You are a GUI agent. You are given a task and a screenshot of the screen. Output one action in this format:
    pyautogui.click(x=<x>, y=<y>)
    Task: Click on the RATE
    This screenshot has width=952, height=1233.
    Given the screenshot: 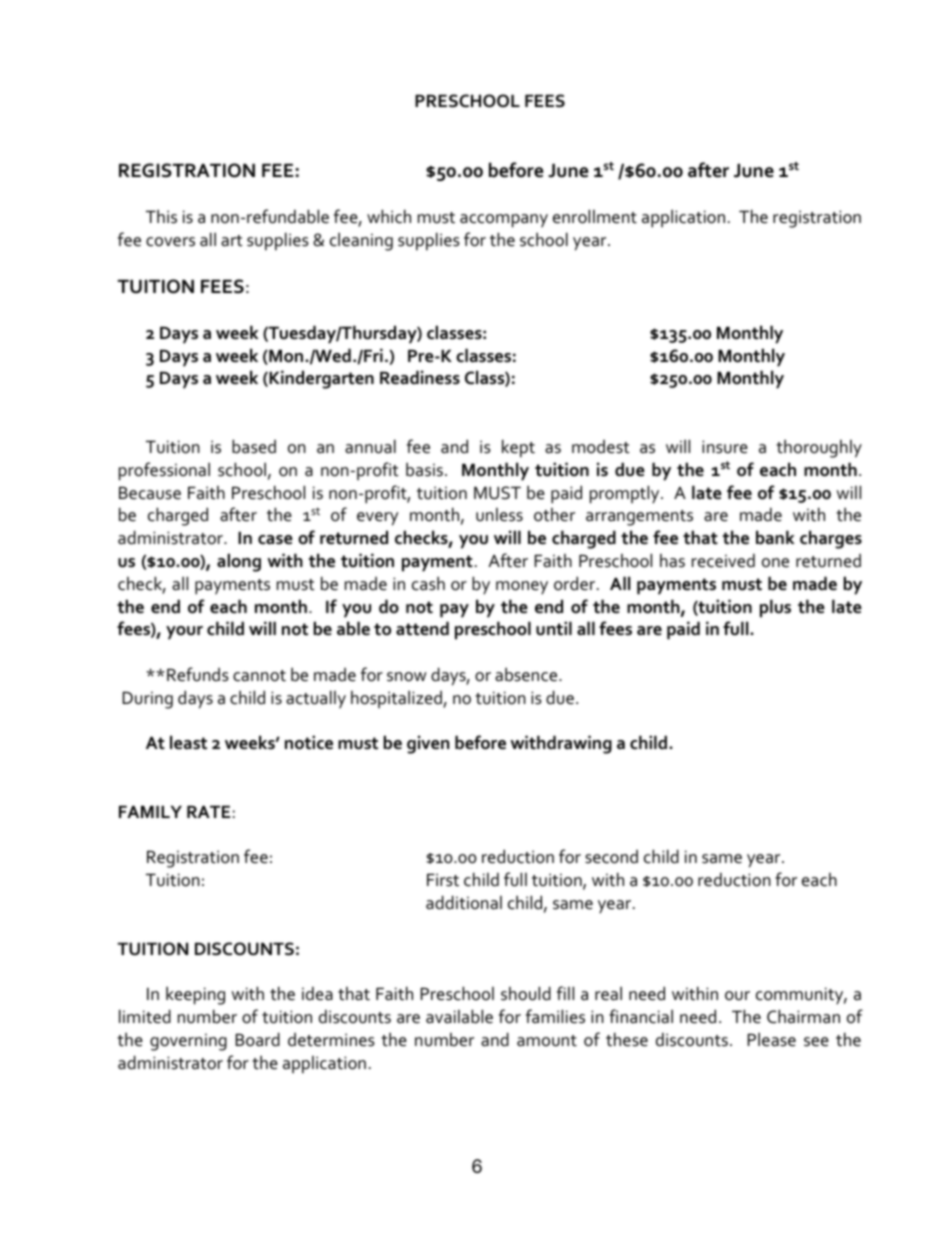 What is the action you would take?
    pyautogui.click(x=208, y=811)
